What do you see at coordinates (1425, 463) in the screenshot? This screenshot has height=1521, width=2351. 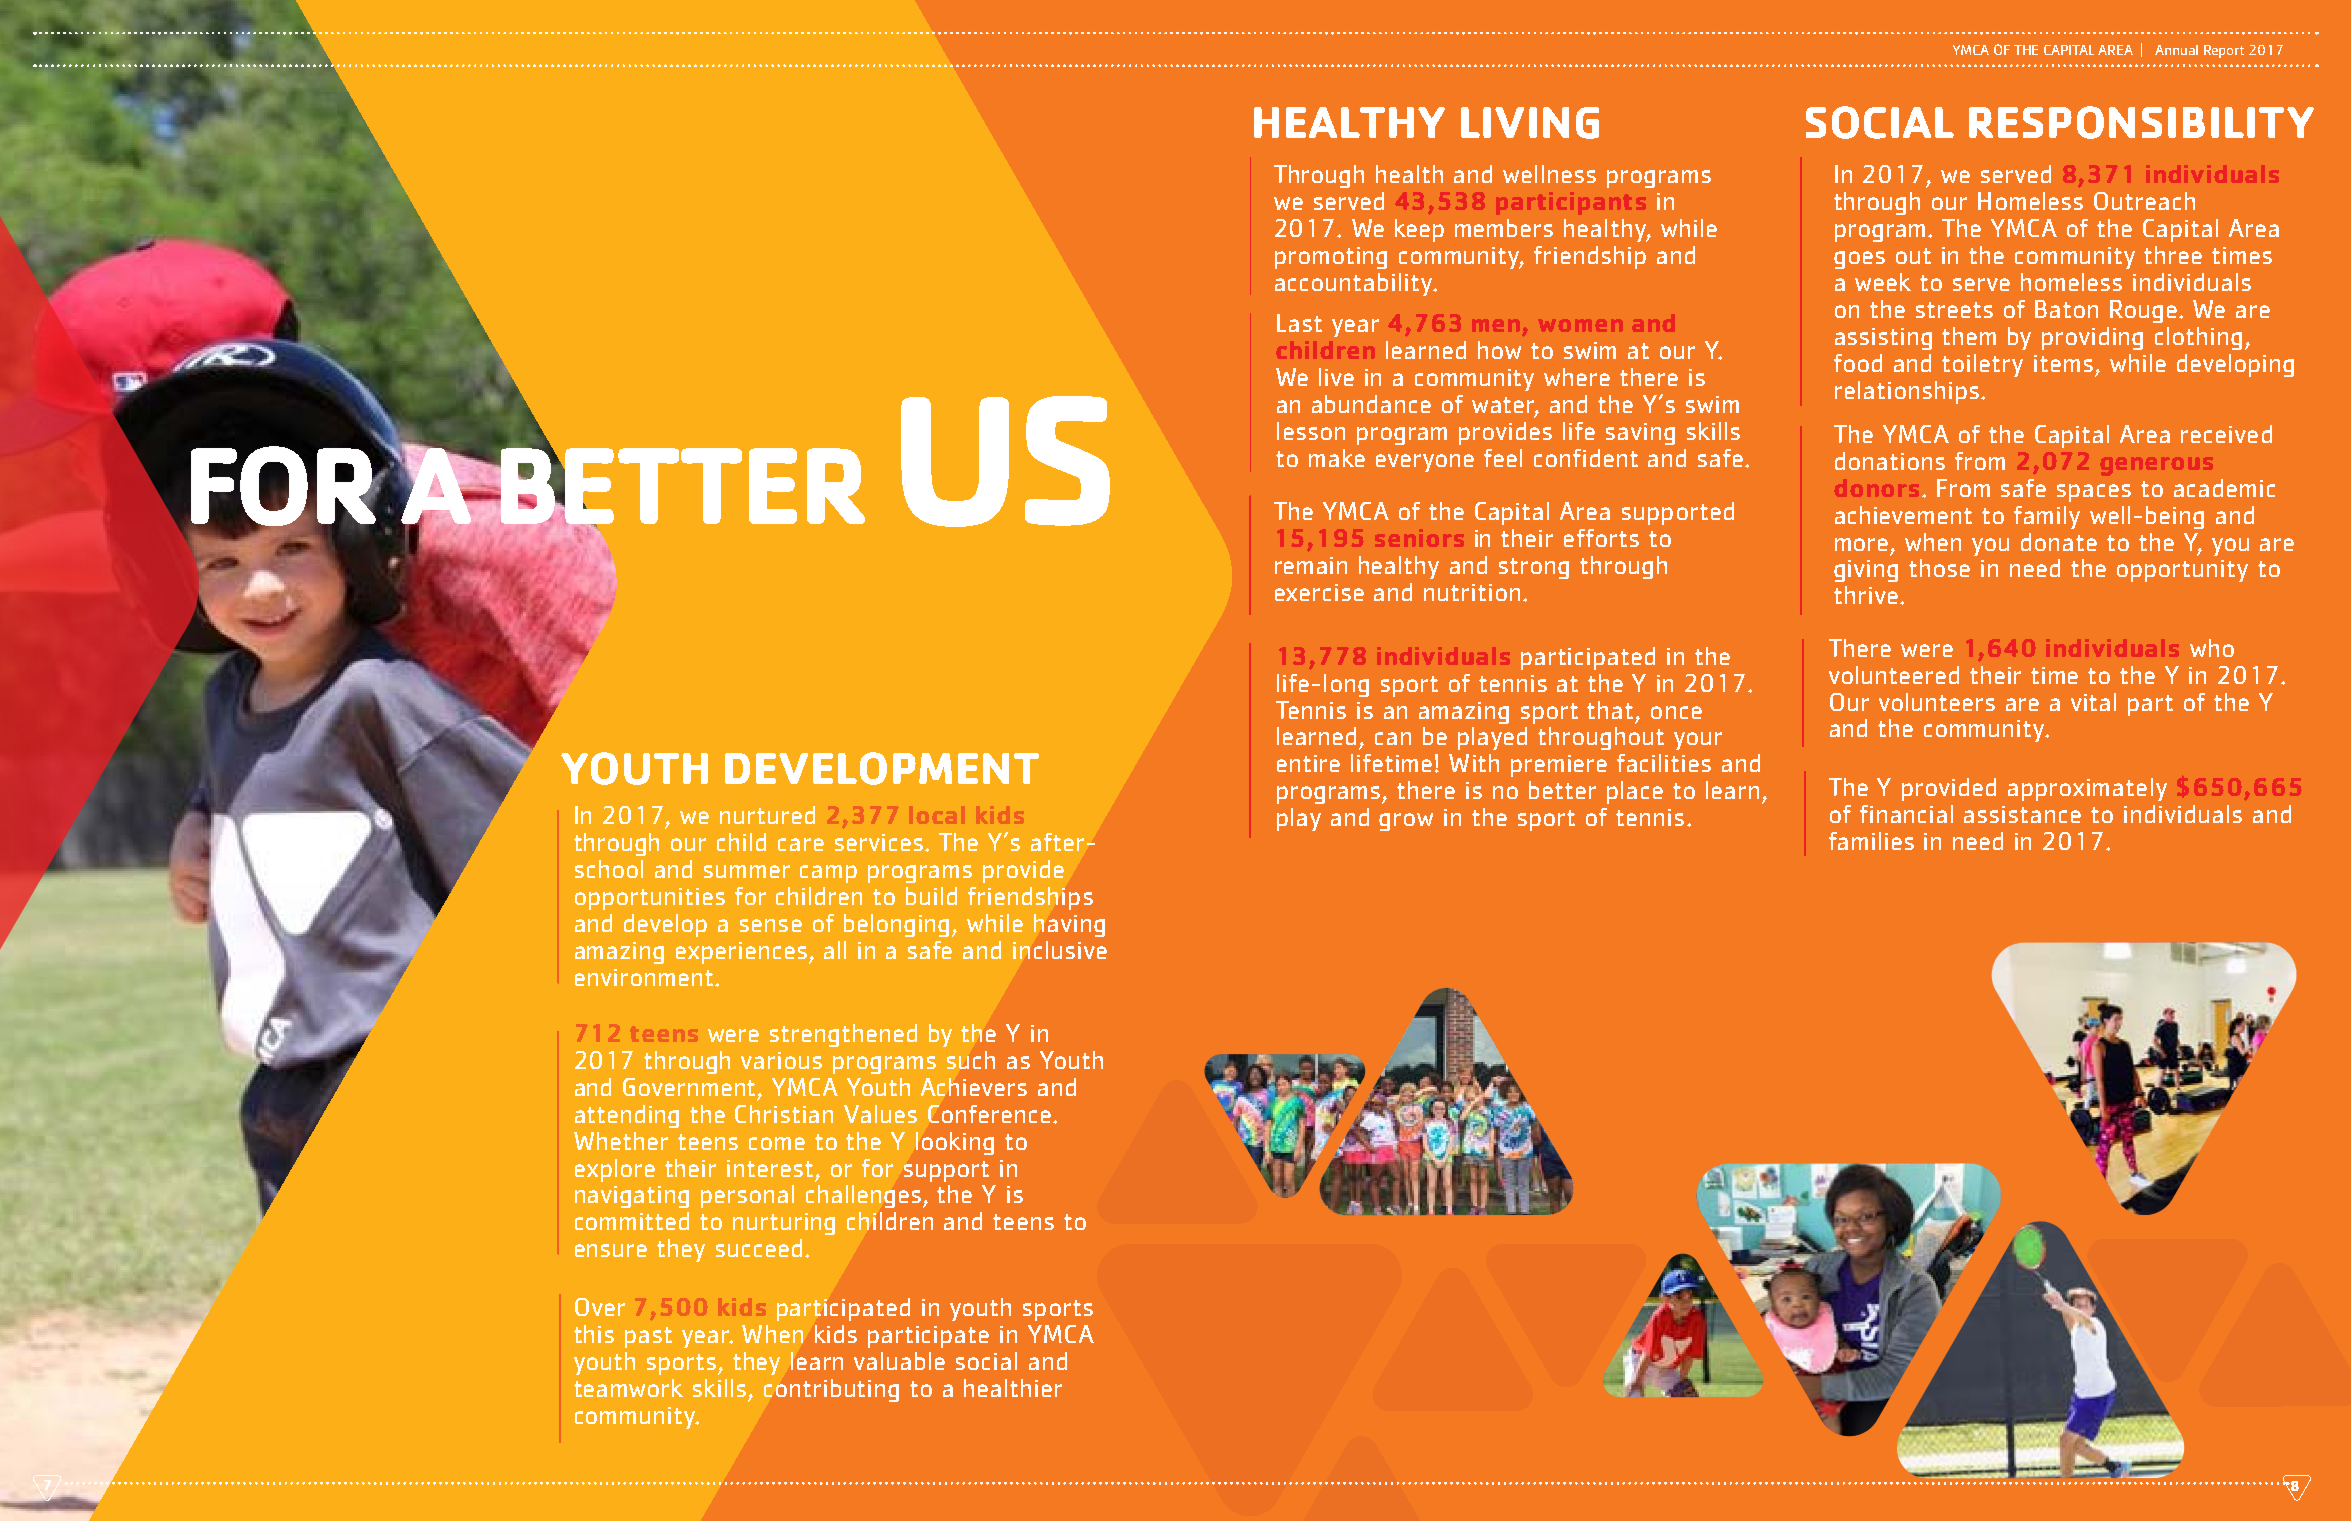 I see `everyone` at bounding box center [1425, 463].
